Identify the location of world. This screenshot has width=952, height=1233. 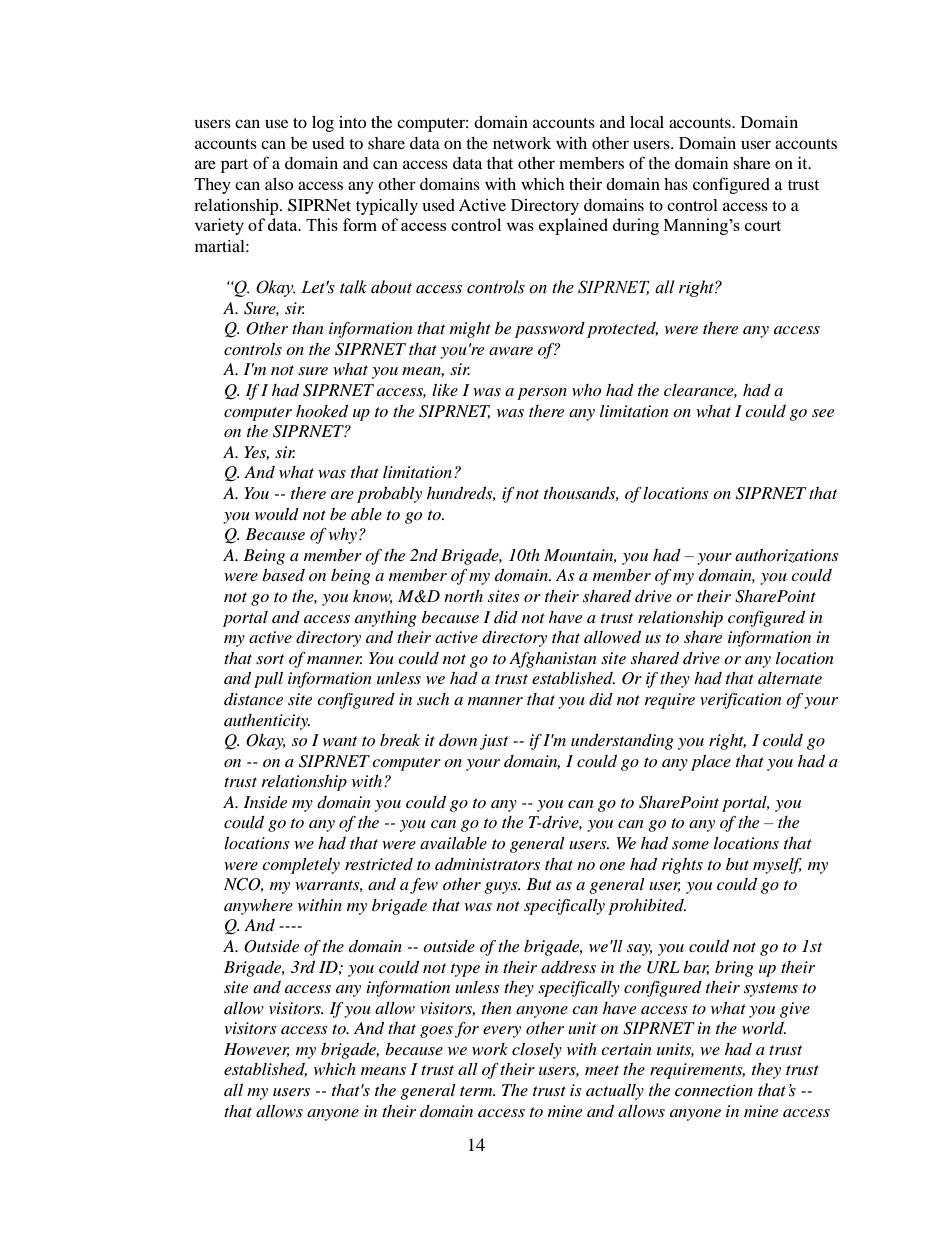
(764, 1028).
